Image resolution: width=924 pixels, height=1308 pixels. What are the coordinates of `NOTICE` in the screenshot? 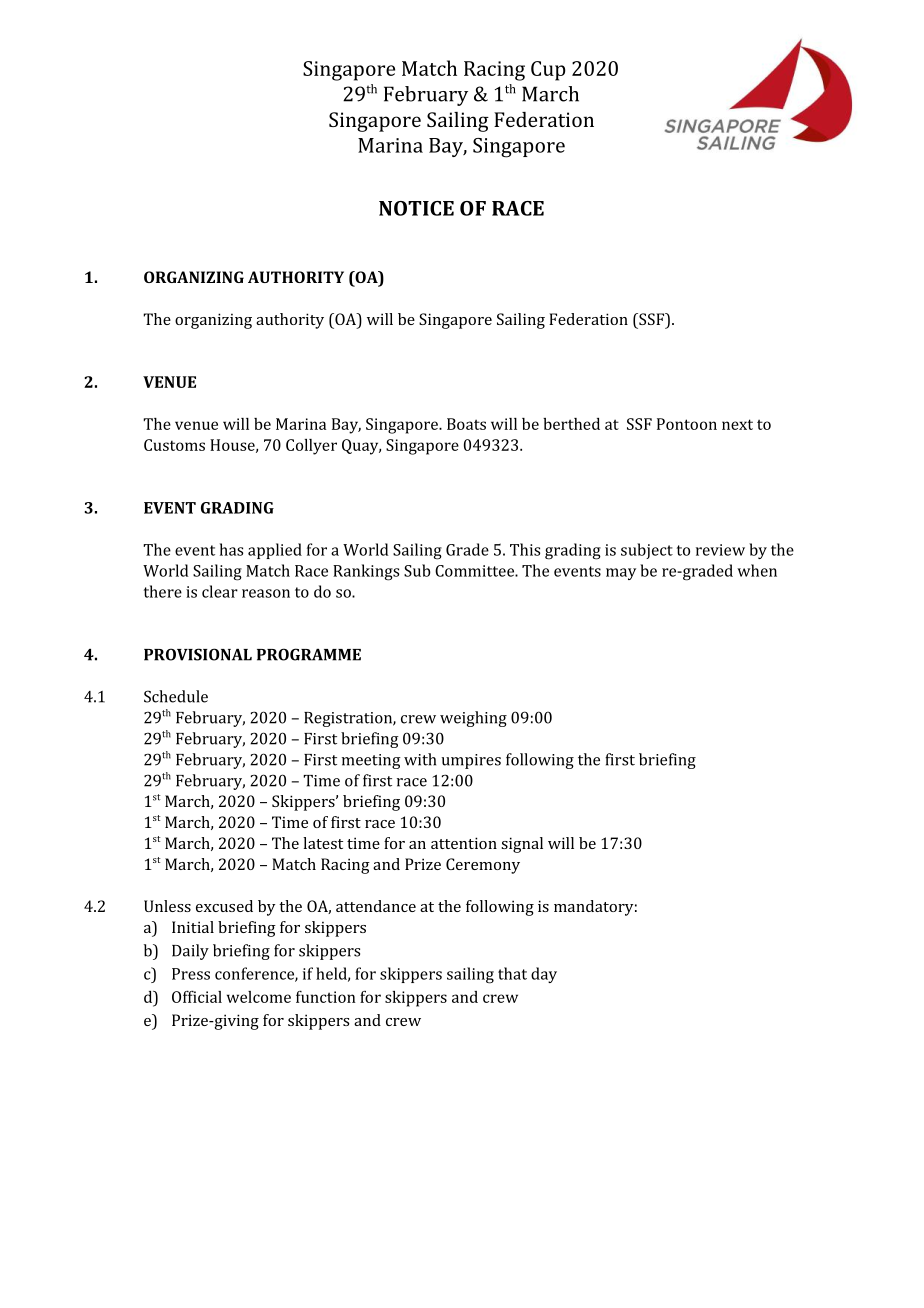 It's located at (416, 208).
